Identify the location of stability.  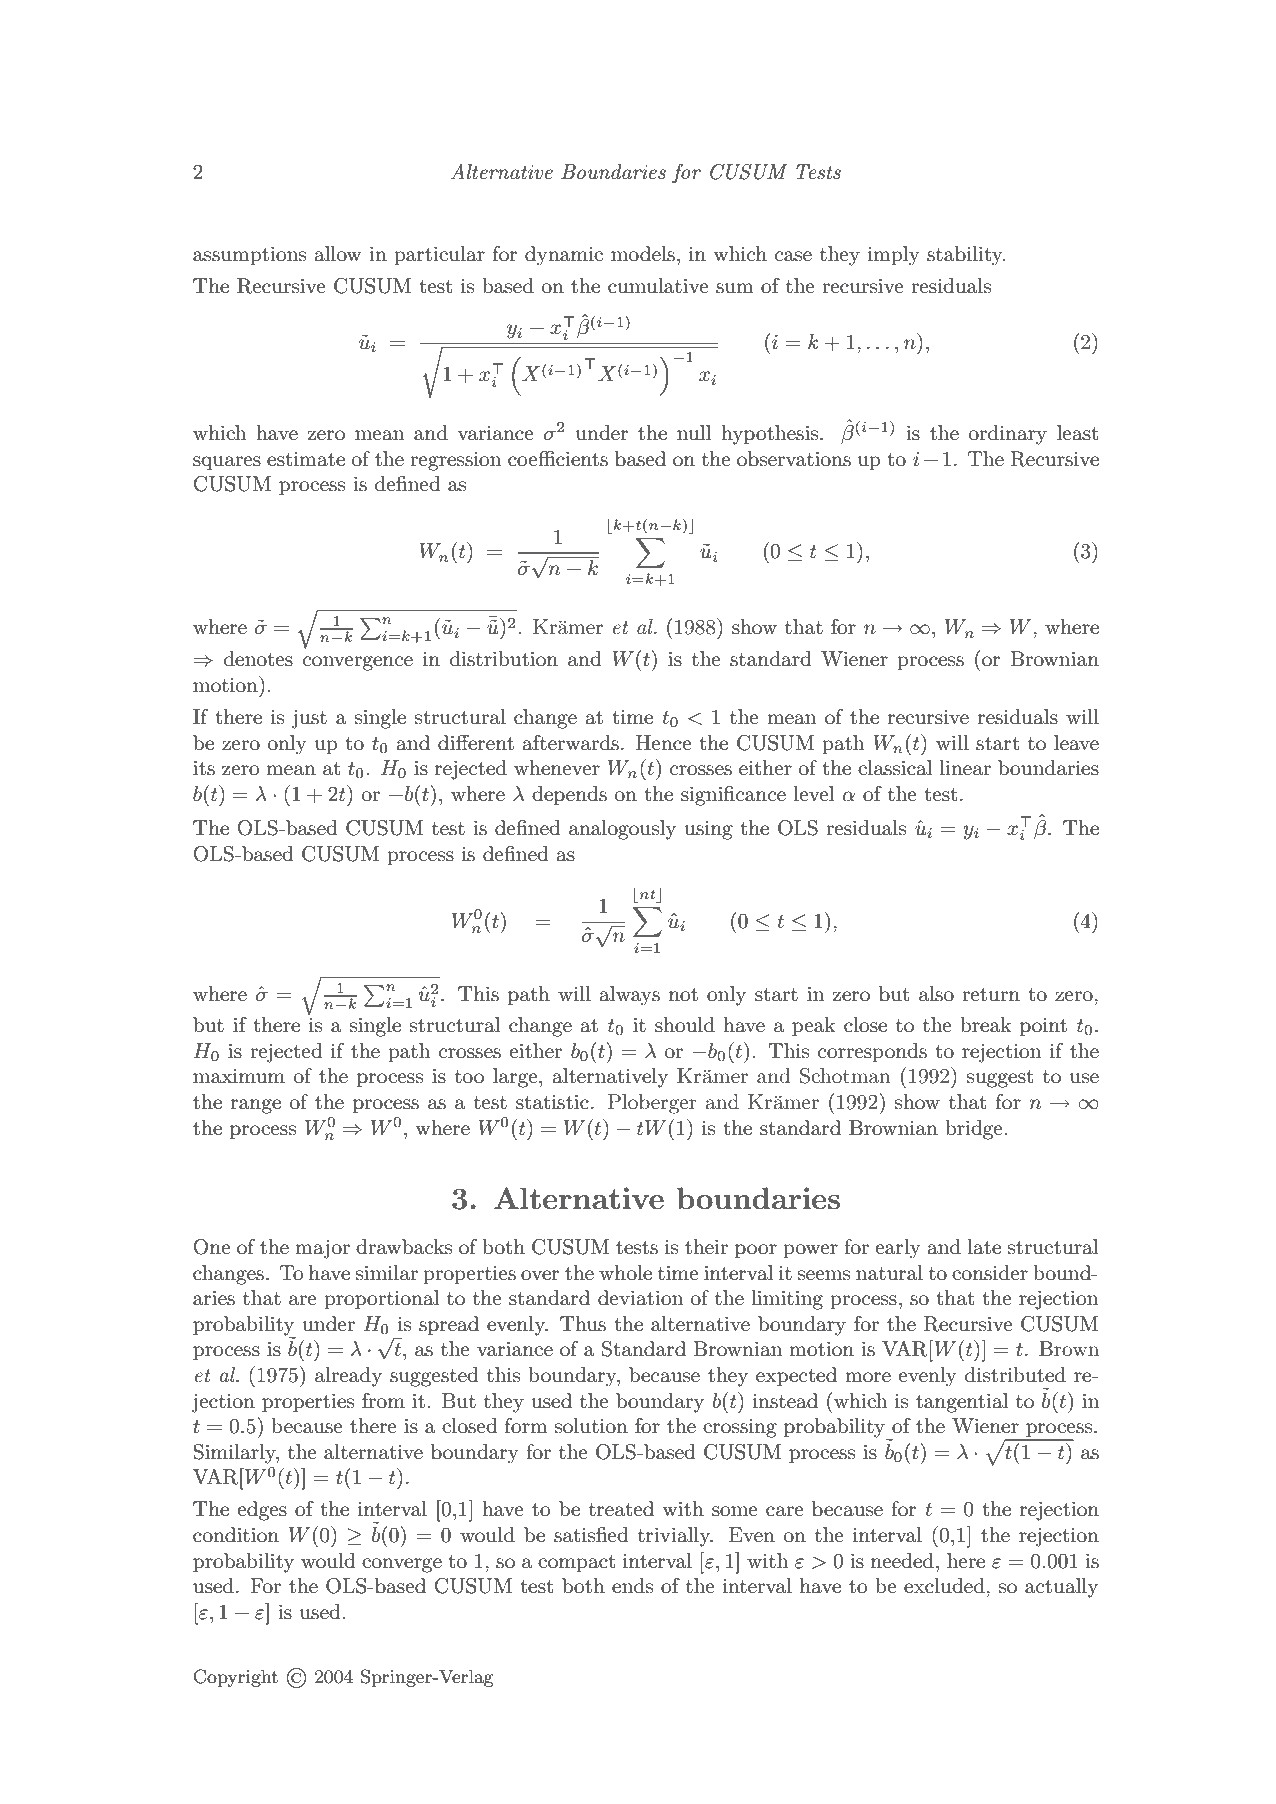
(966, 256).
